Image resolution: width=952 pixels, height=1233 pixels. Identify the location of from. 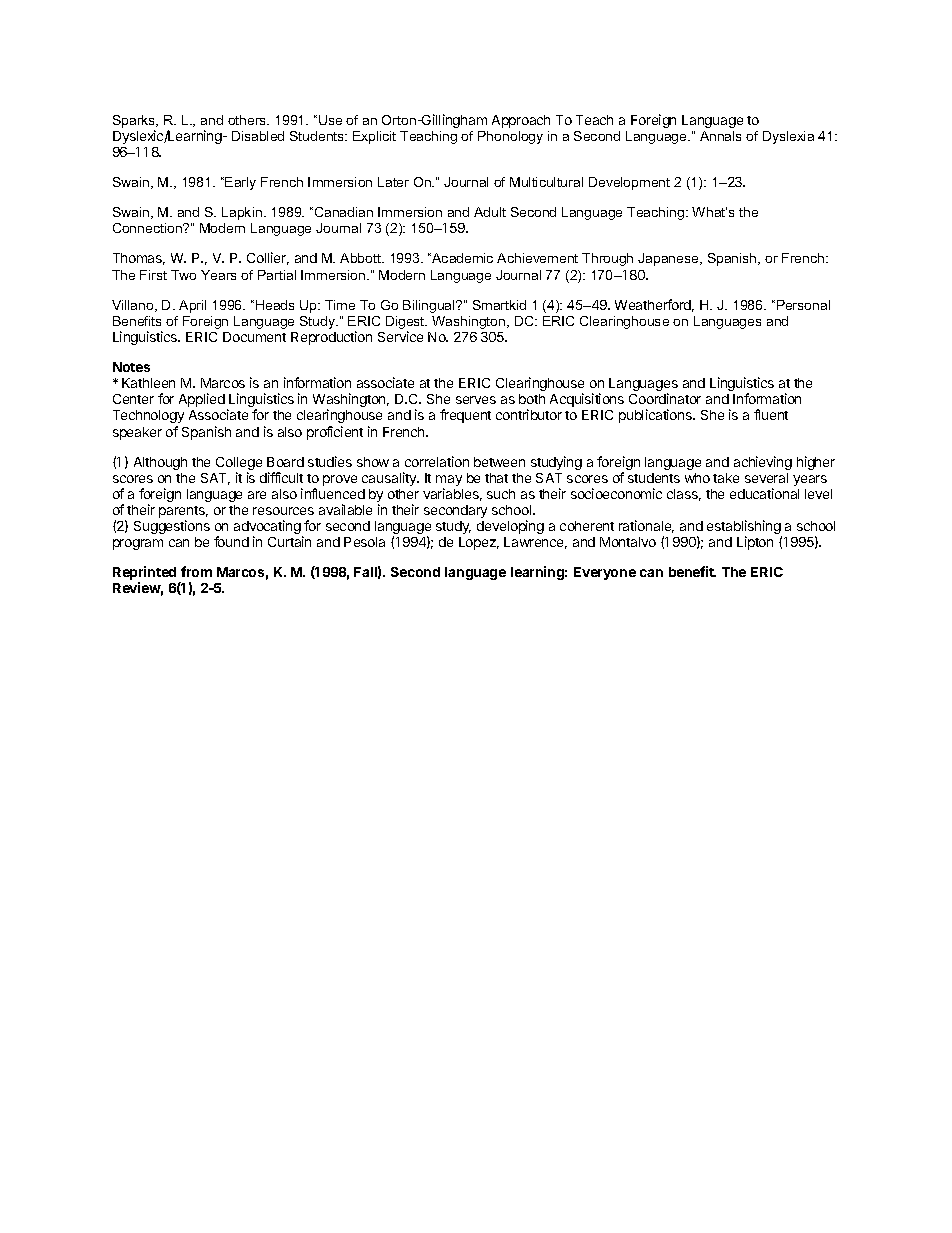
(196, 571).
